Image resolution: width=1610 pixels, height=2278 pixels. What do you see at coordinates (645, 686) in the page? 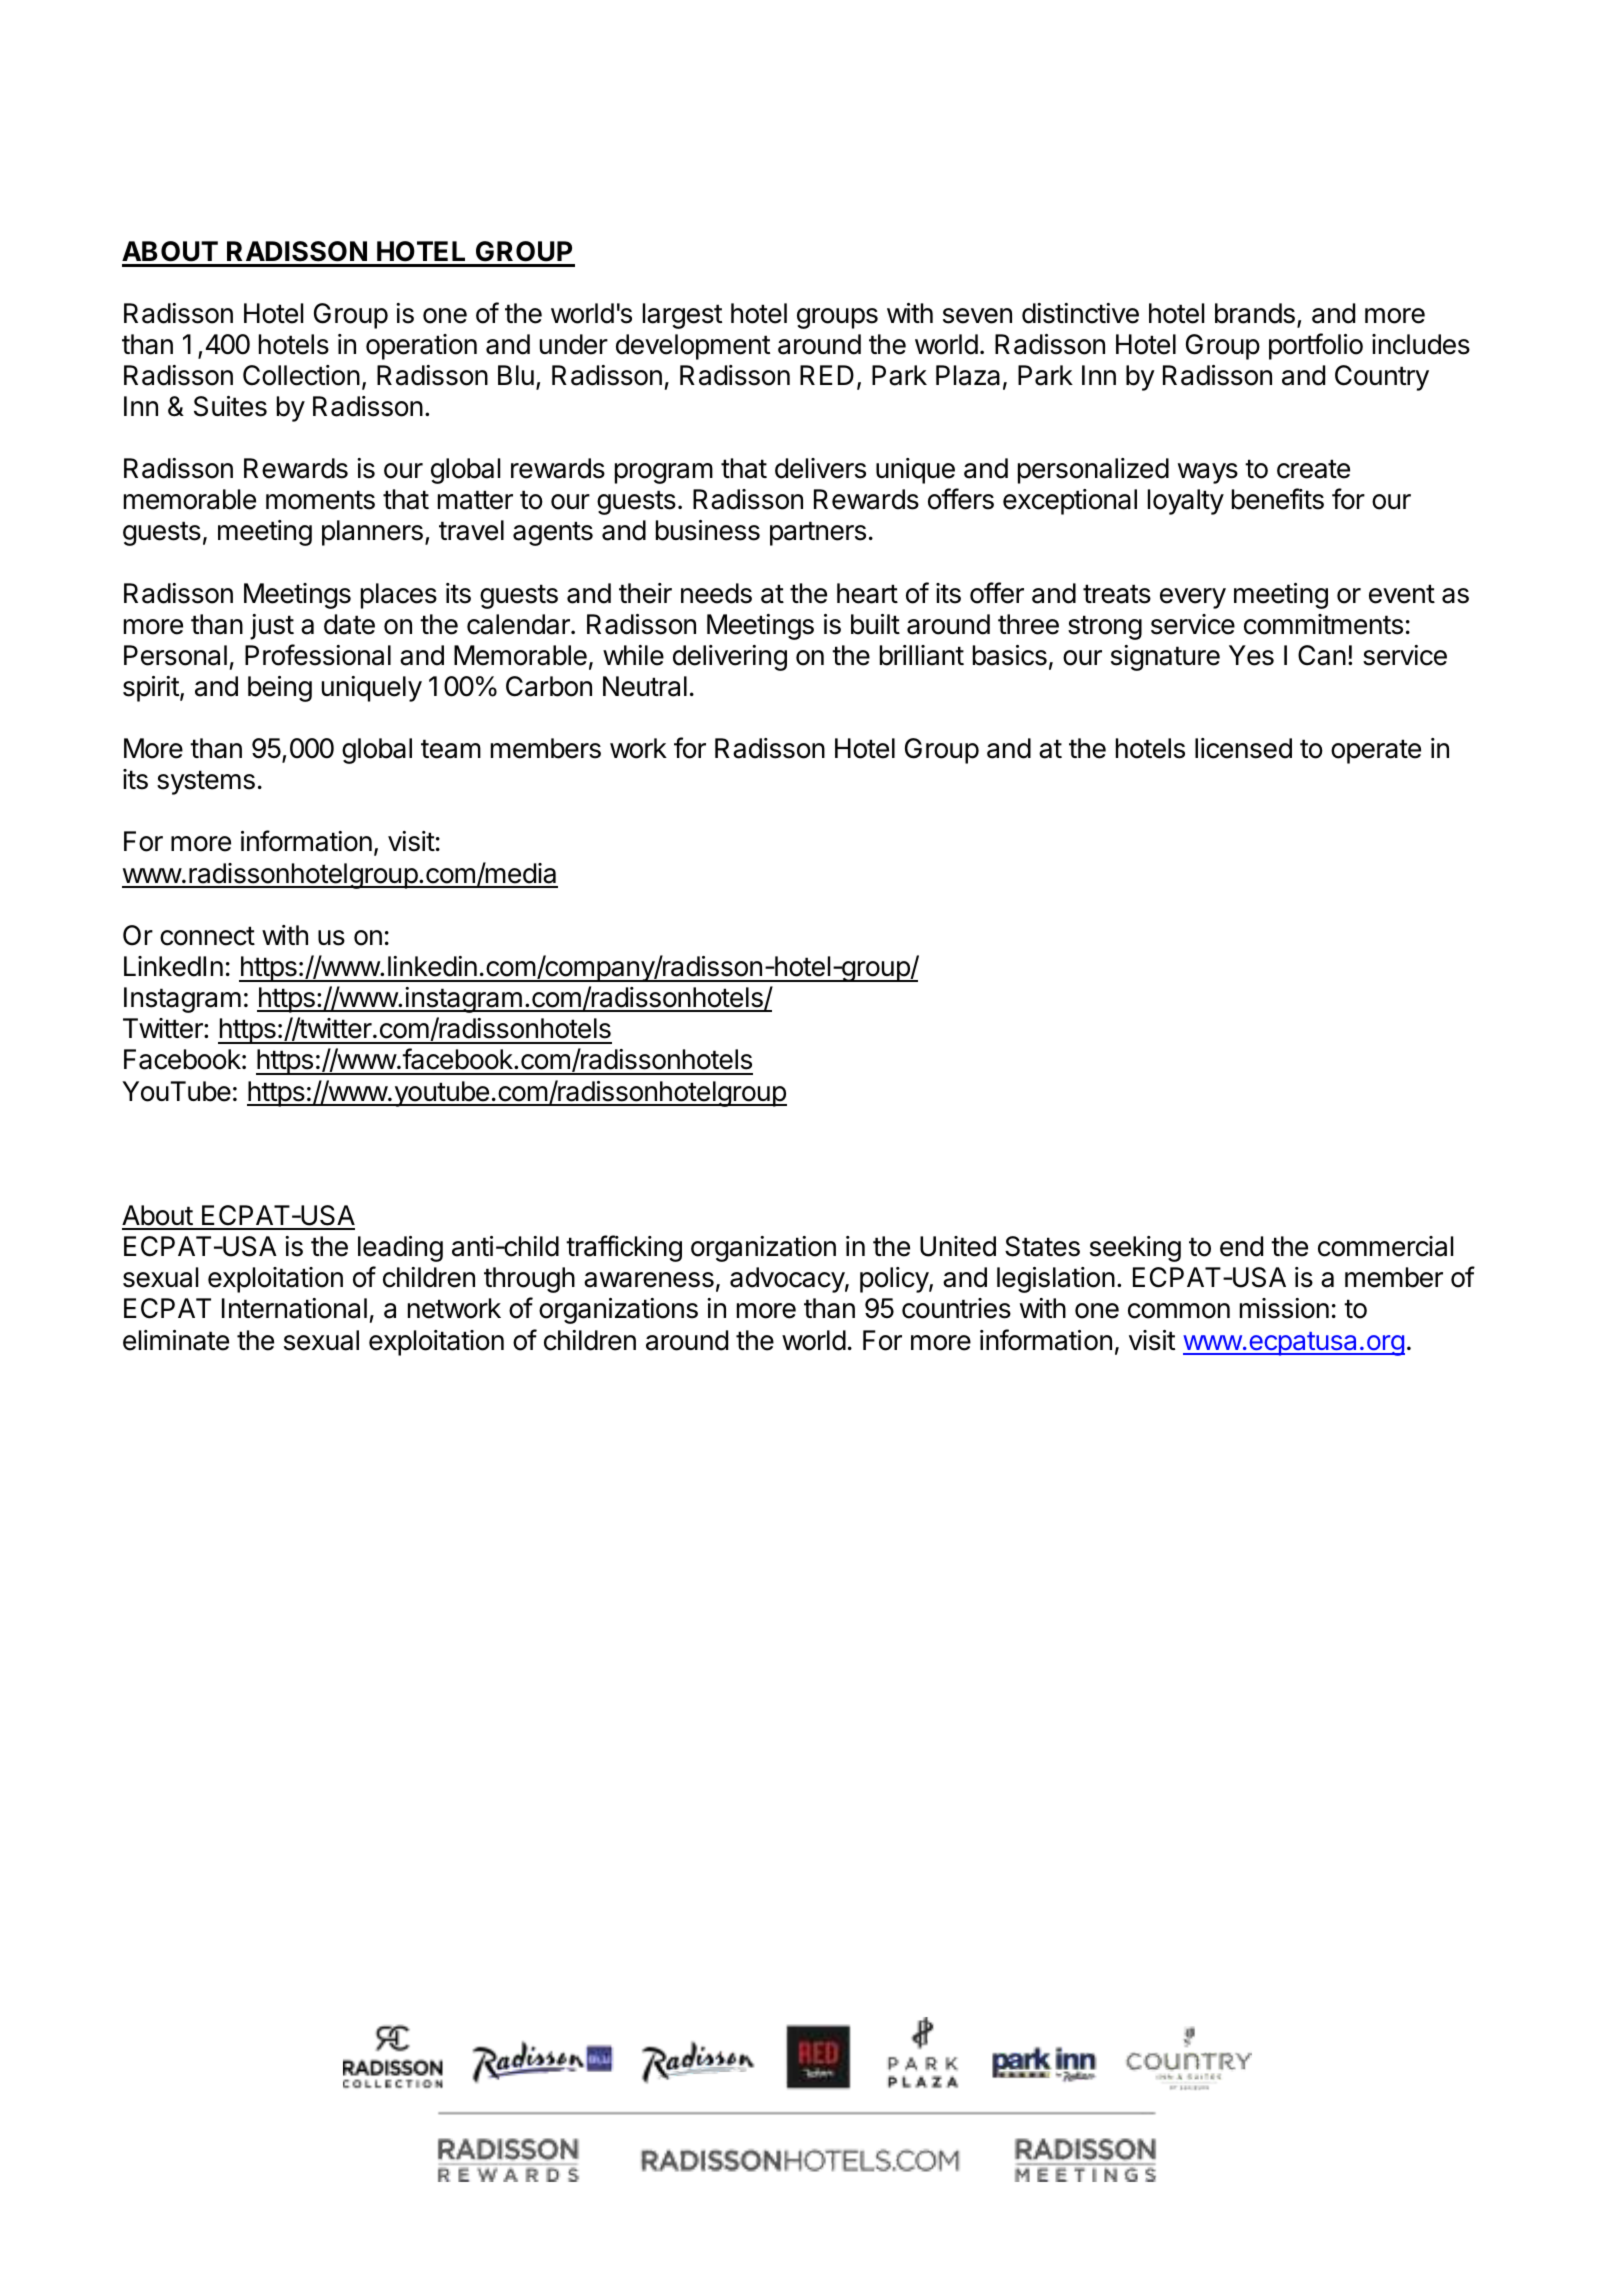
I see `Neutral` at bounding box center [645, 686].
